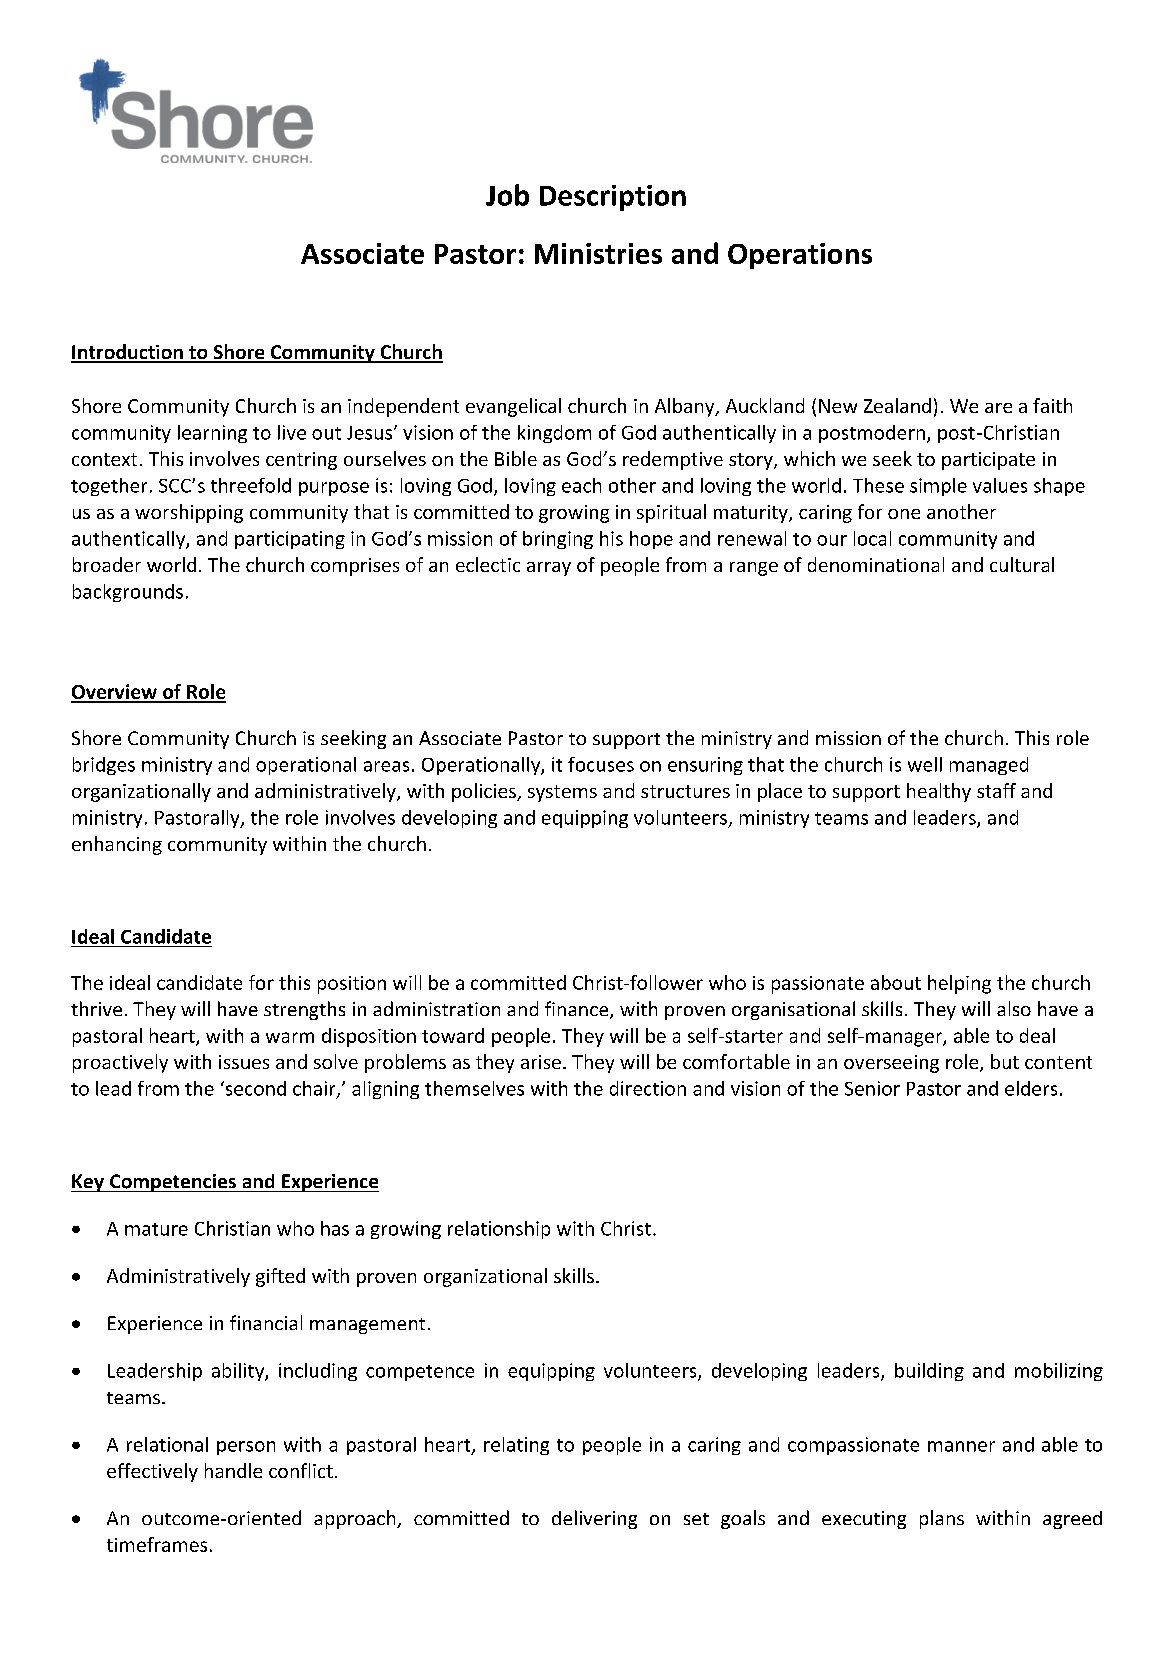  What do you see at coordinates (598, 253) in the screenshot?
I see `Ministries` at bounding box center [598, 253].
